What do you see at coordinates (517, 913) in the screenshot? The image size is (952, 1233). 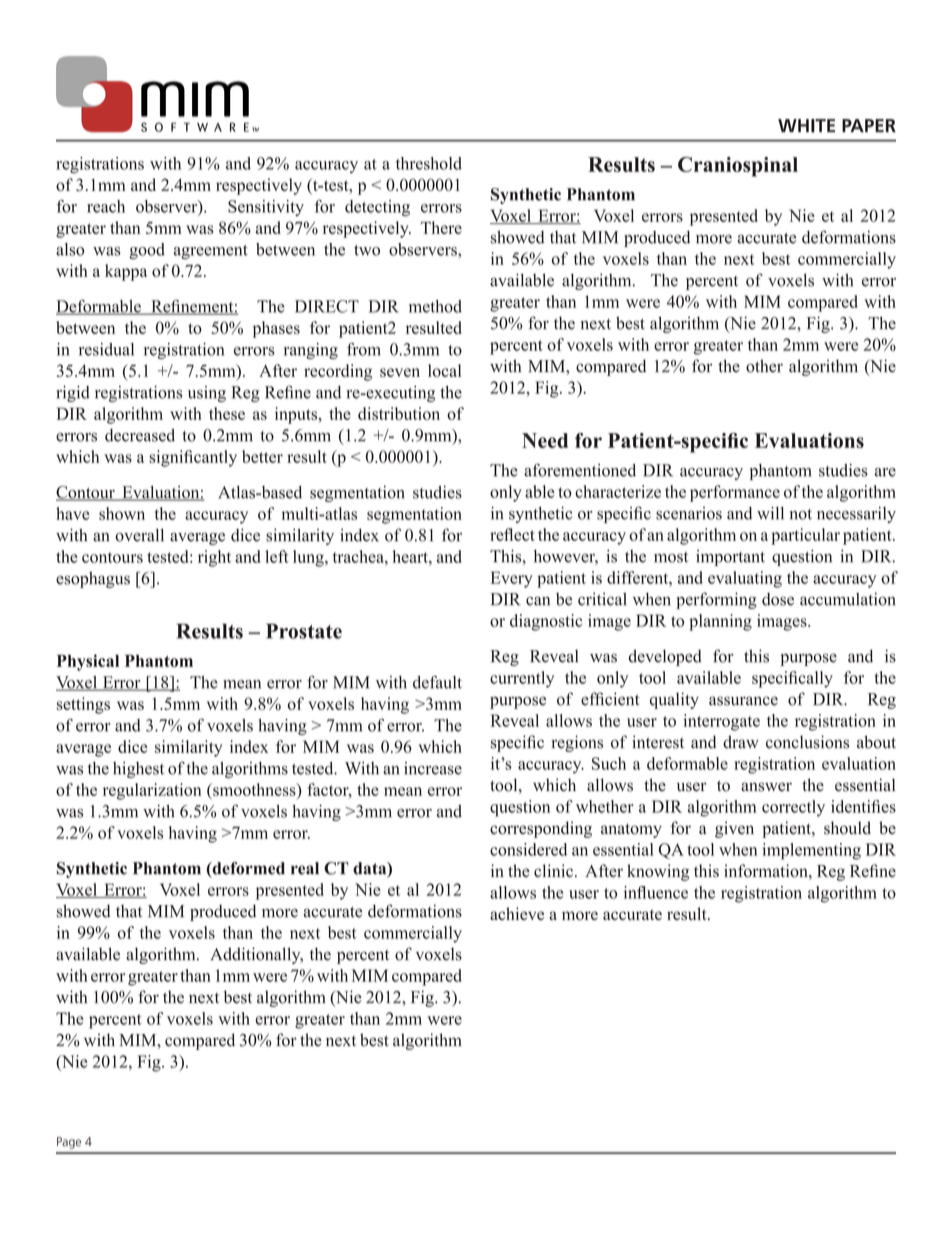 I see `achieve` at bounding box center [517, 913].
